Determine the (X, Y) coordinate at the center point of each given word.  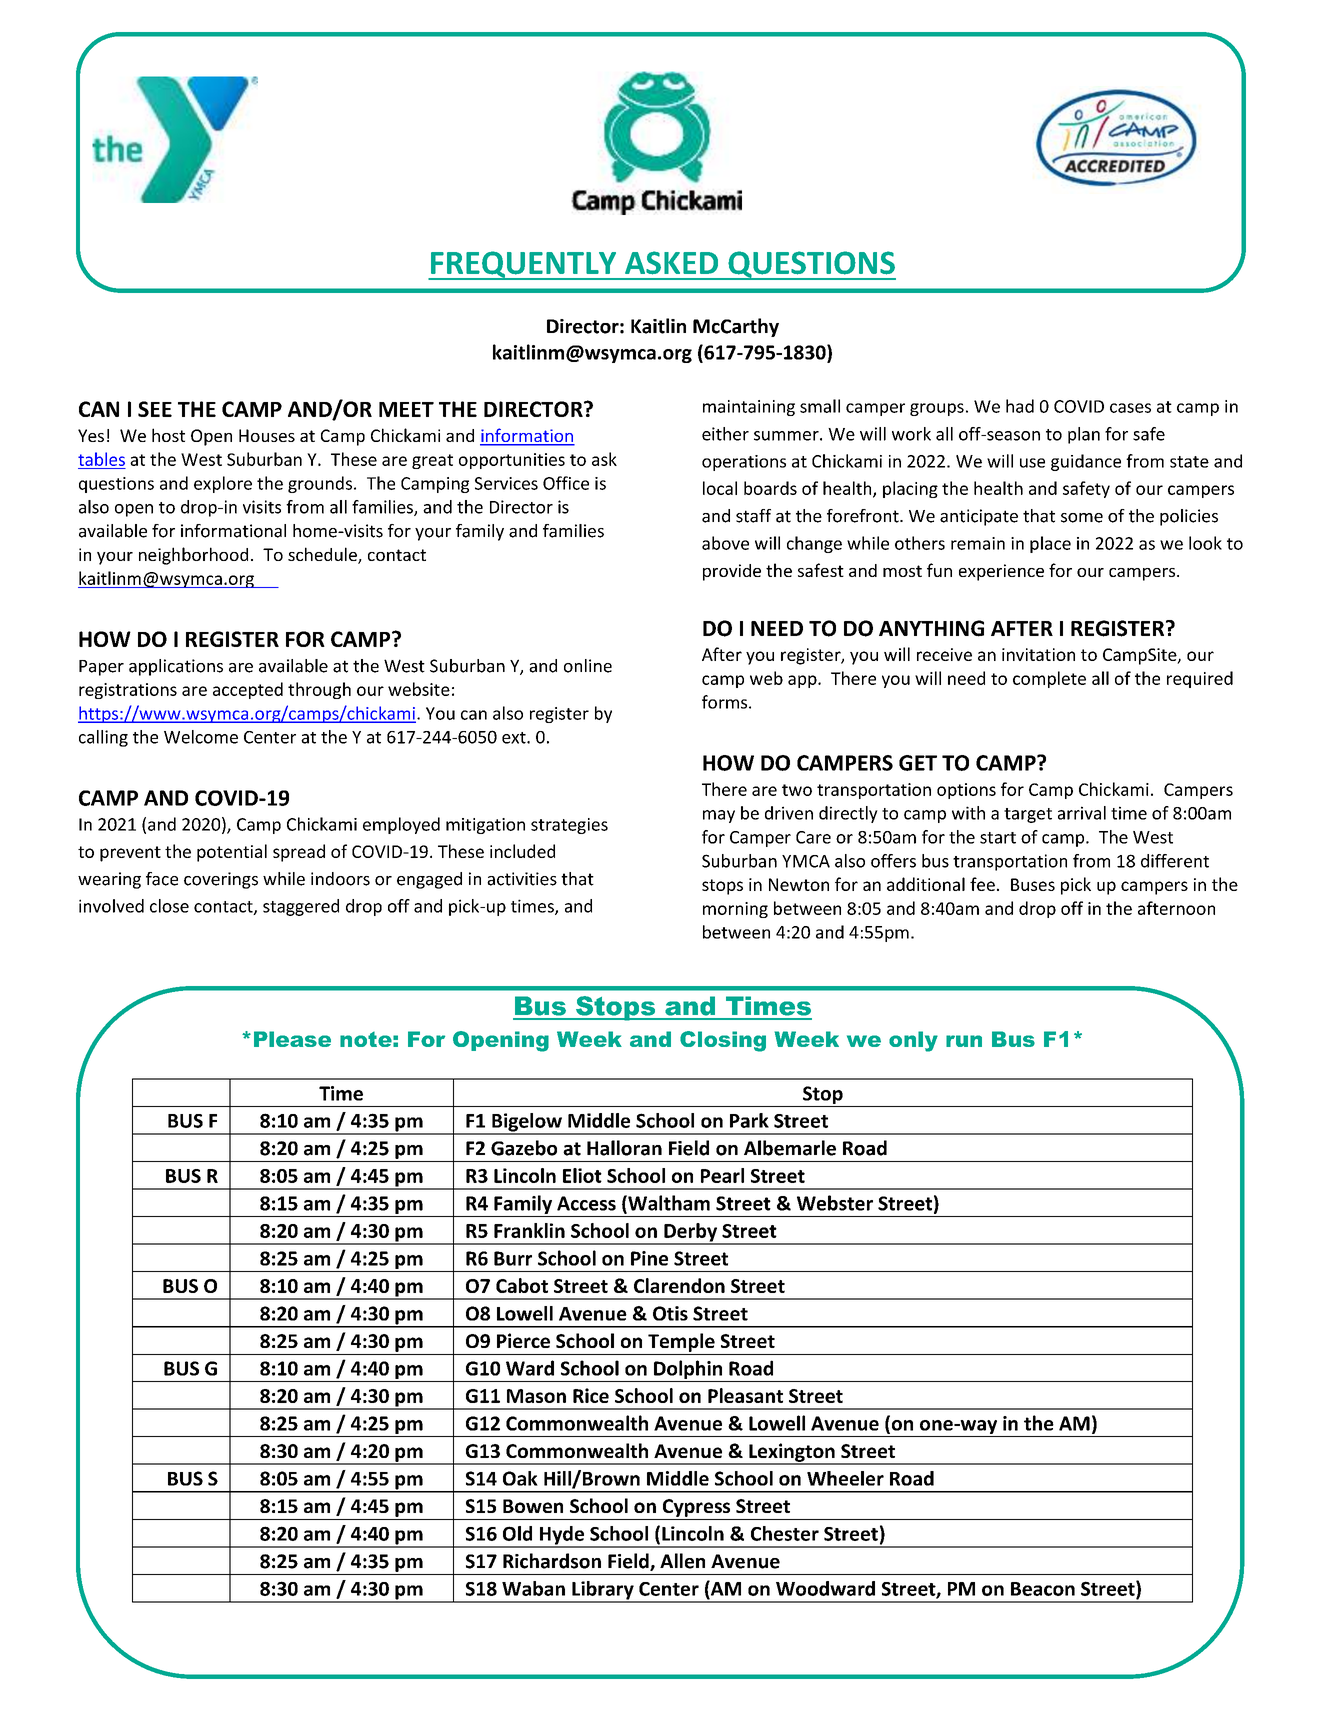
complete (1049, 679)
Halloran (624, 1148)
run (964, 1041)
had (1020, 406)
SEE (155, 409)
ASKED (671, 263)
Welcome (201, 737)
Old (517, 1533)
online (588, 666)
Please (292, 1039)
